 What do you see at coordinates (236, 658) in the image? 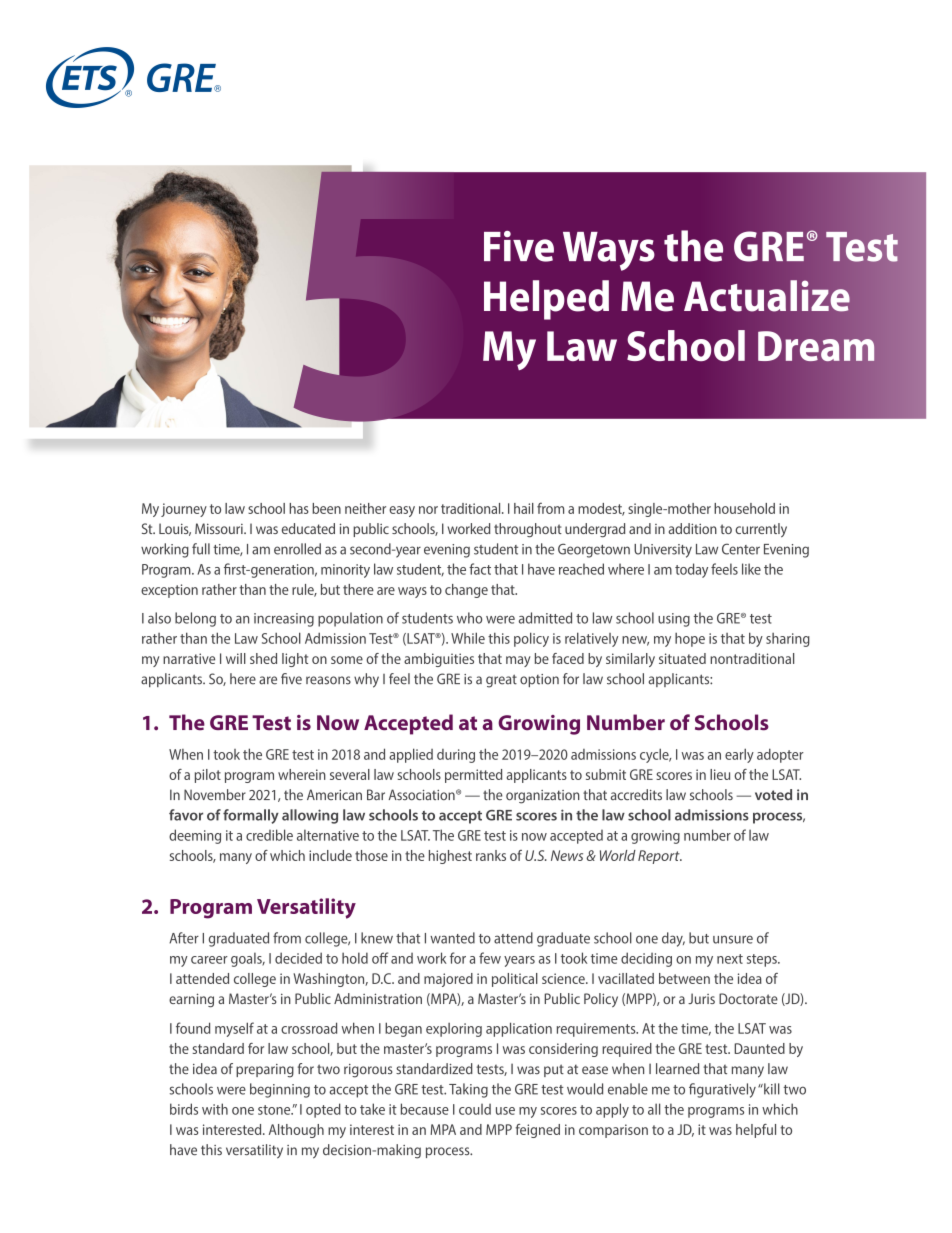
I see `will` at bounding box center [236, 658].
